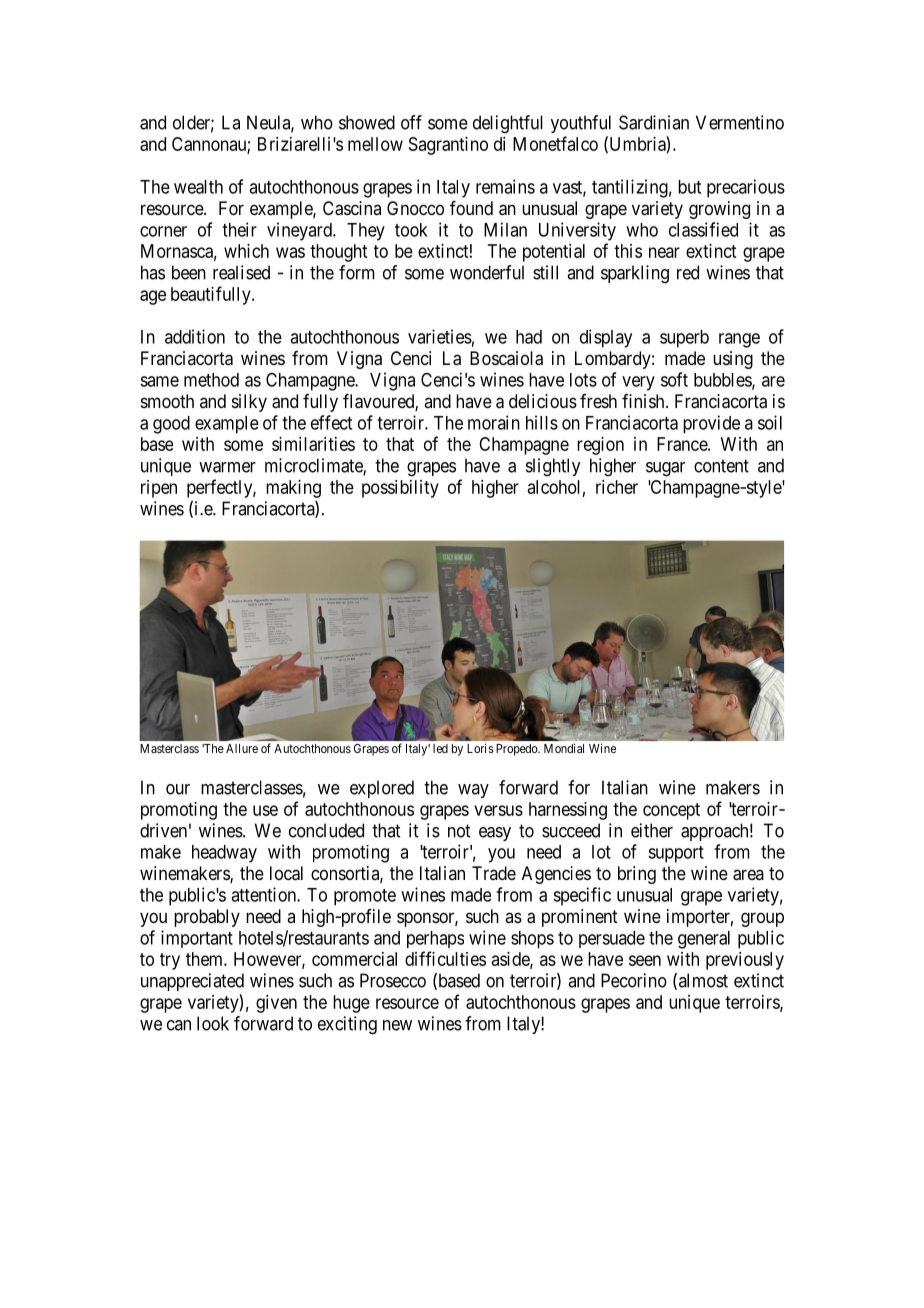  Describe the element at coordinates (445, 958) in the image. I see `difficulties` at that location.
